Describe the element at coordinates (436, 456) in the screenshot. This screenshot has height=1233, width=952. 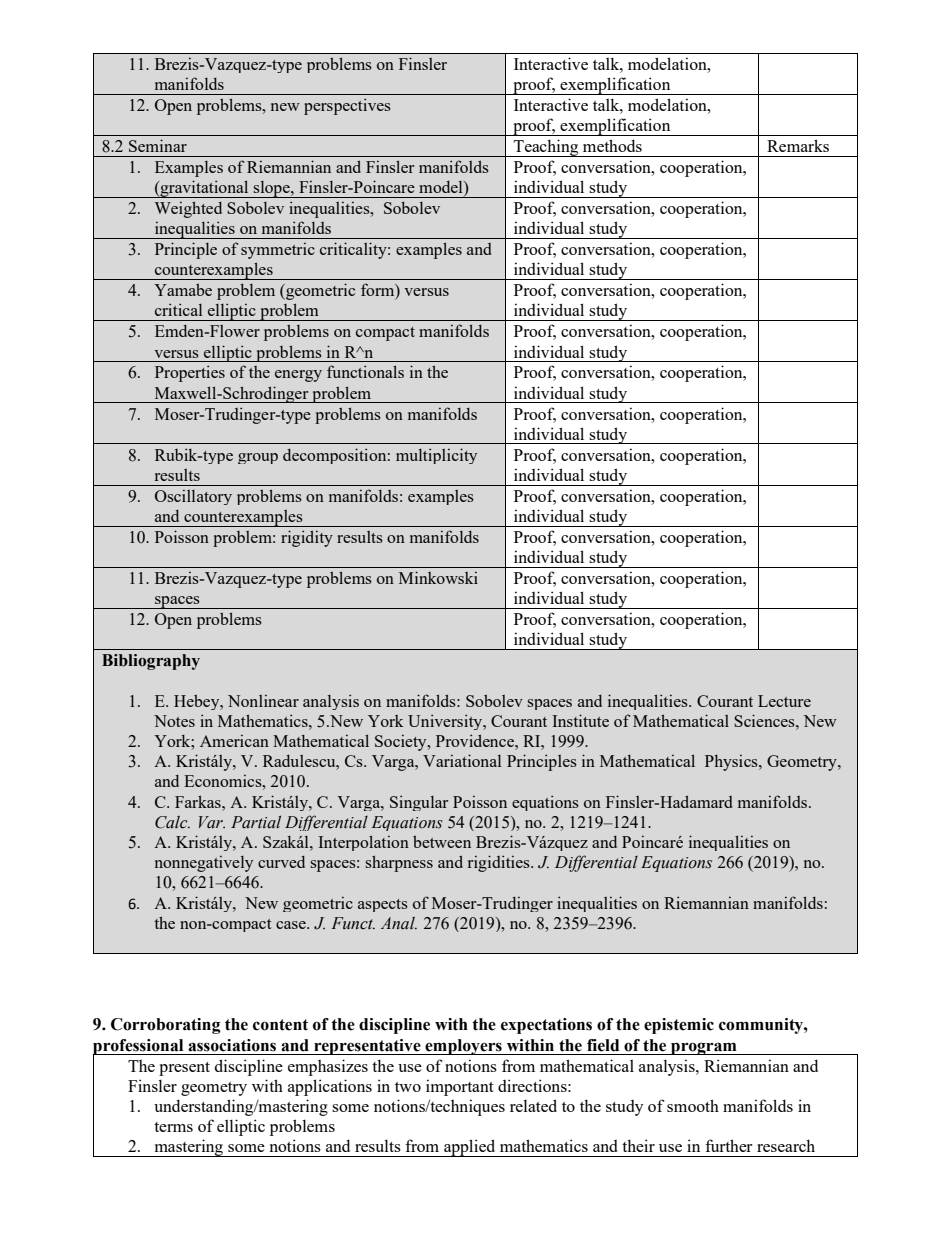
I see `multiplicity` at that location.
